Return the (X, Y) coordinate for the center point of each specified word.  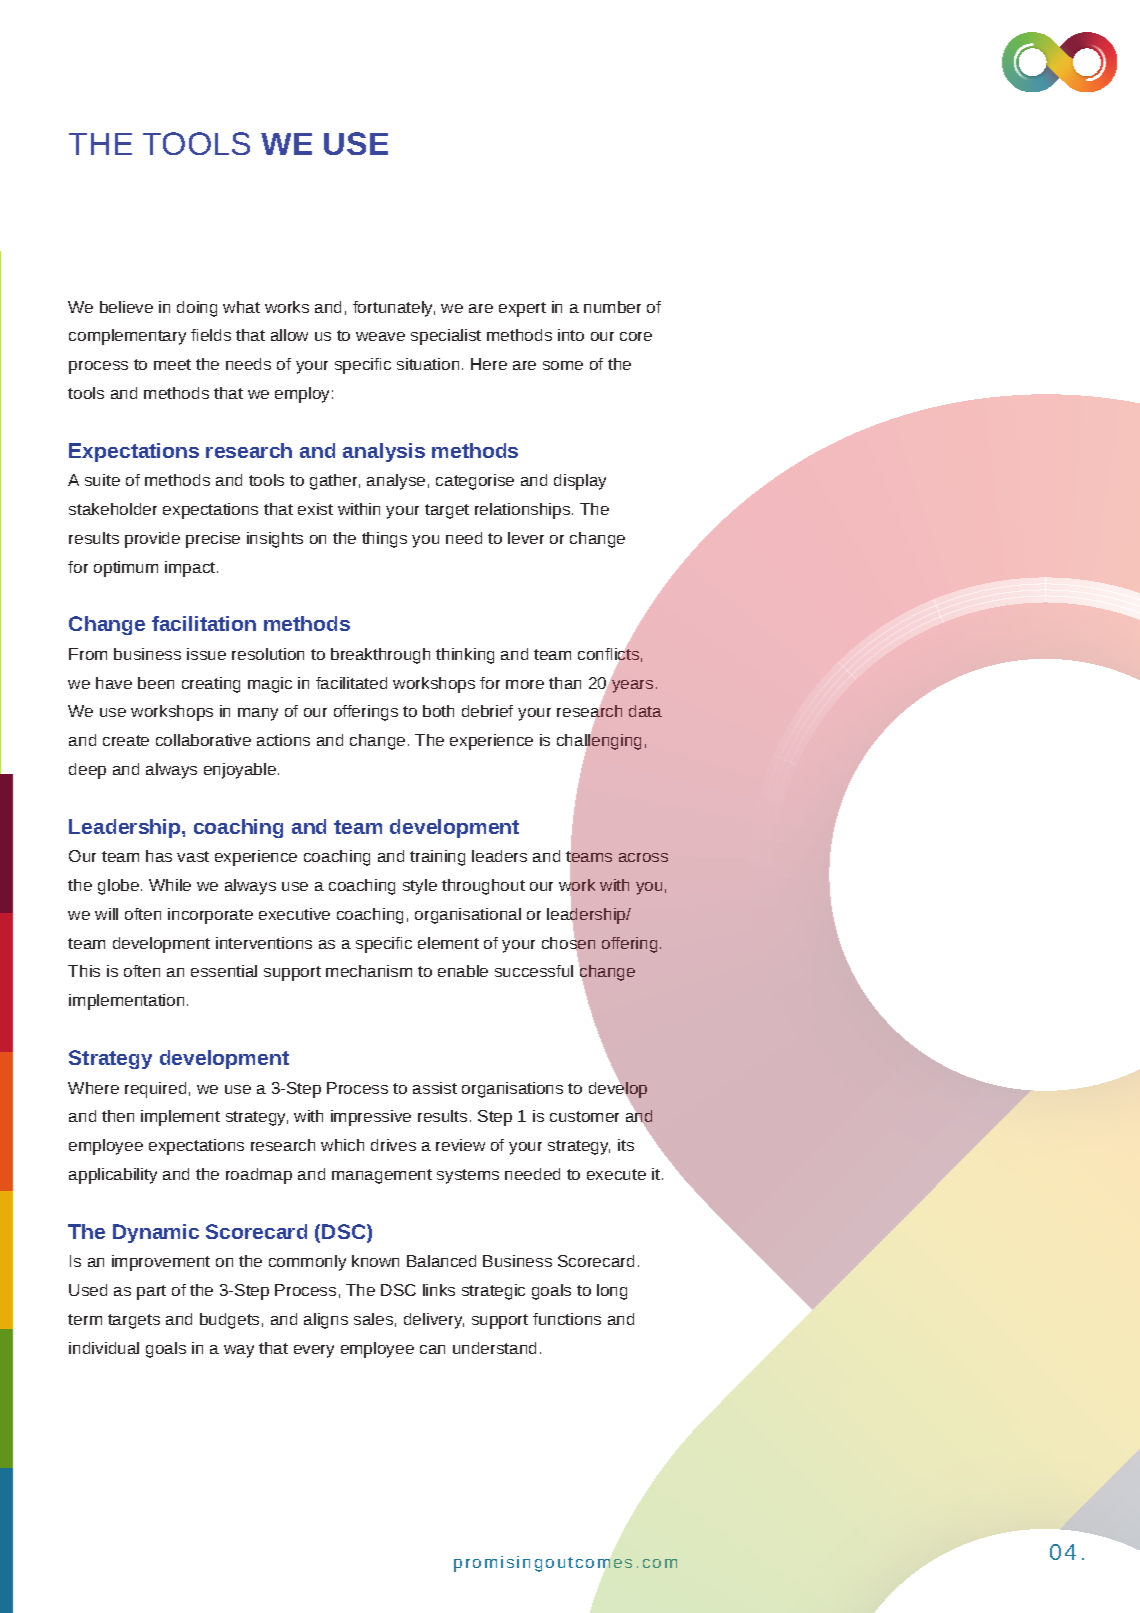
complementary (127, 337)
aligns (326, 1321)
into (571, 335)
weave (380, 336)
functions (567, 1319)
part (151, 1292)
